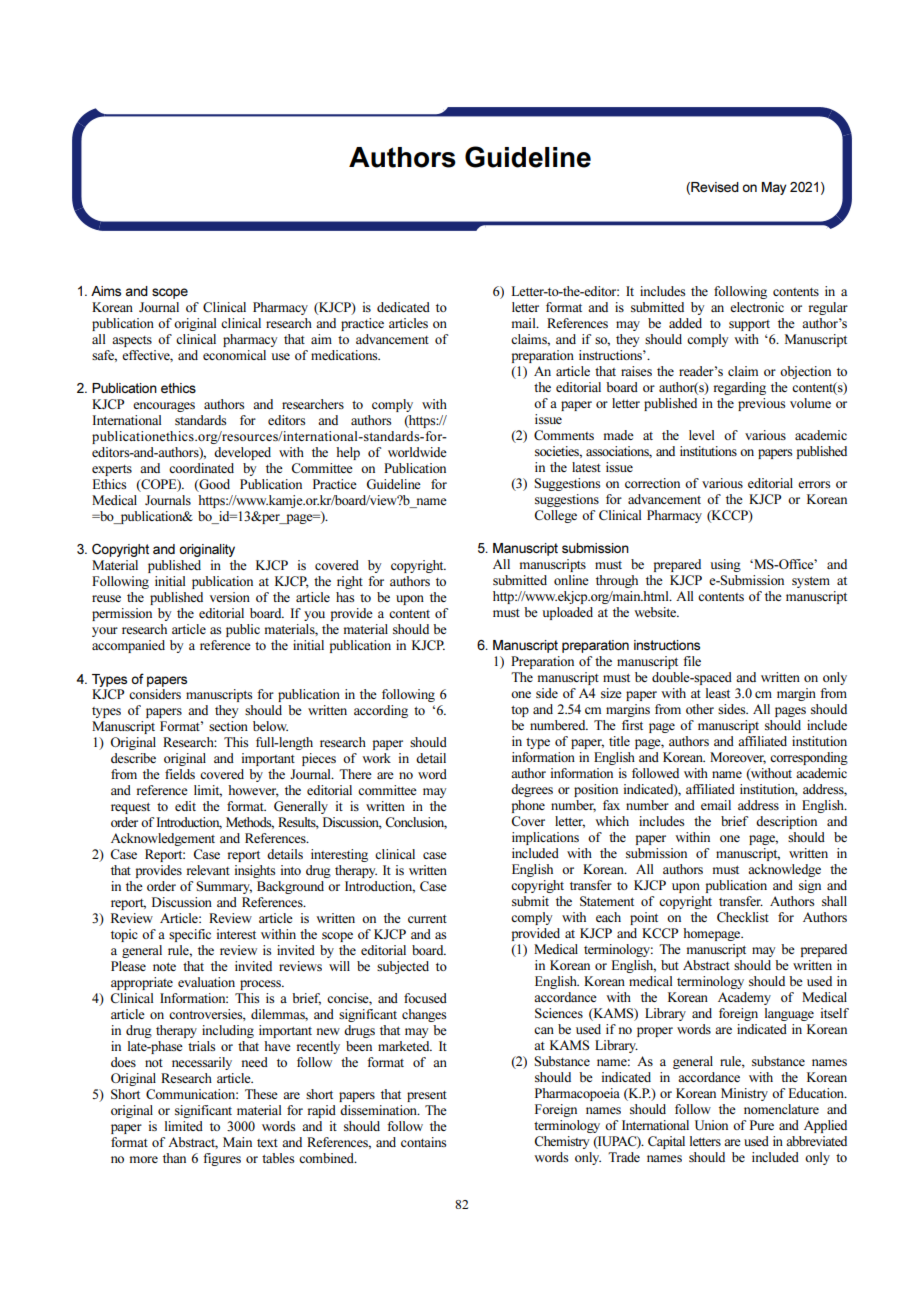 Image resolution: width=924 pixels, height=1308 pixels. What do you see at coordinates (230, 597) in the page?
I see `version` at bounding box center [230, 597].
